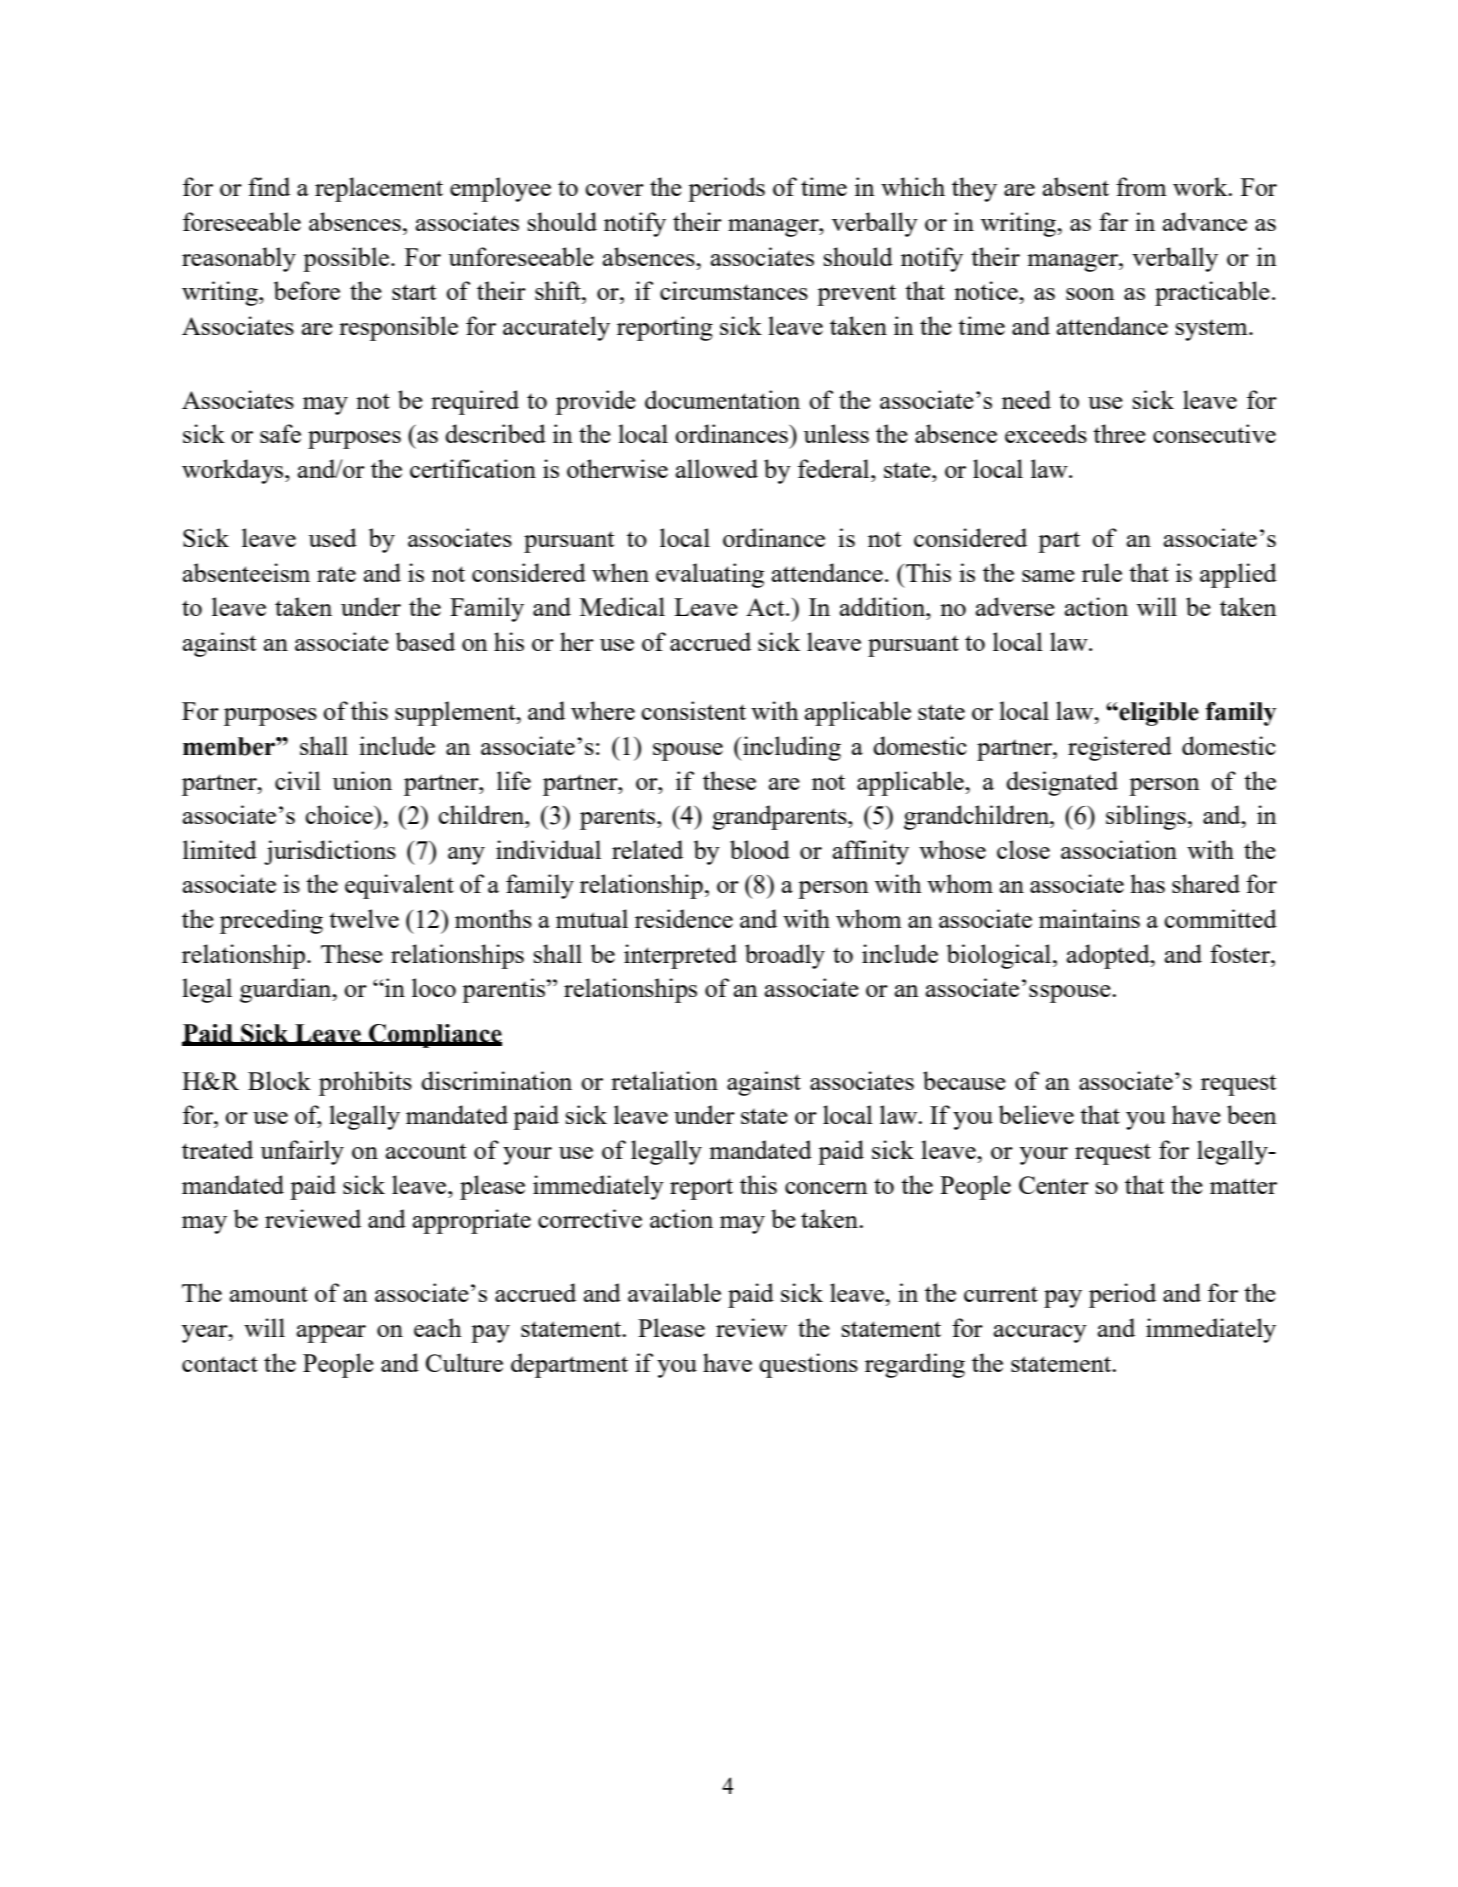 Image resolution: width=1458 pixels, height=1887 pixels. I want to click on used, so click(332, 537).
